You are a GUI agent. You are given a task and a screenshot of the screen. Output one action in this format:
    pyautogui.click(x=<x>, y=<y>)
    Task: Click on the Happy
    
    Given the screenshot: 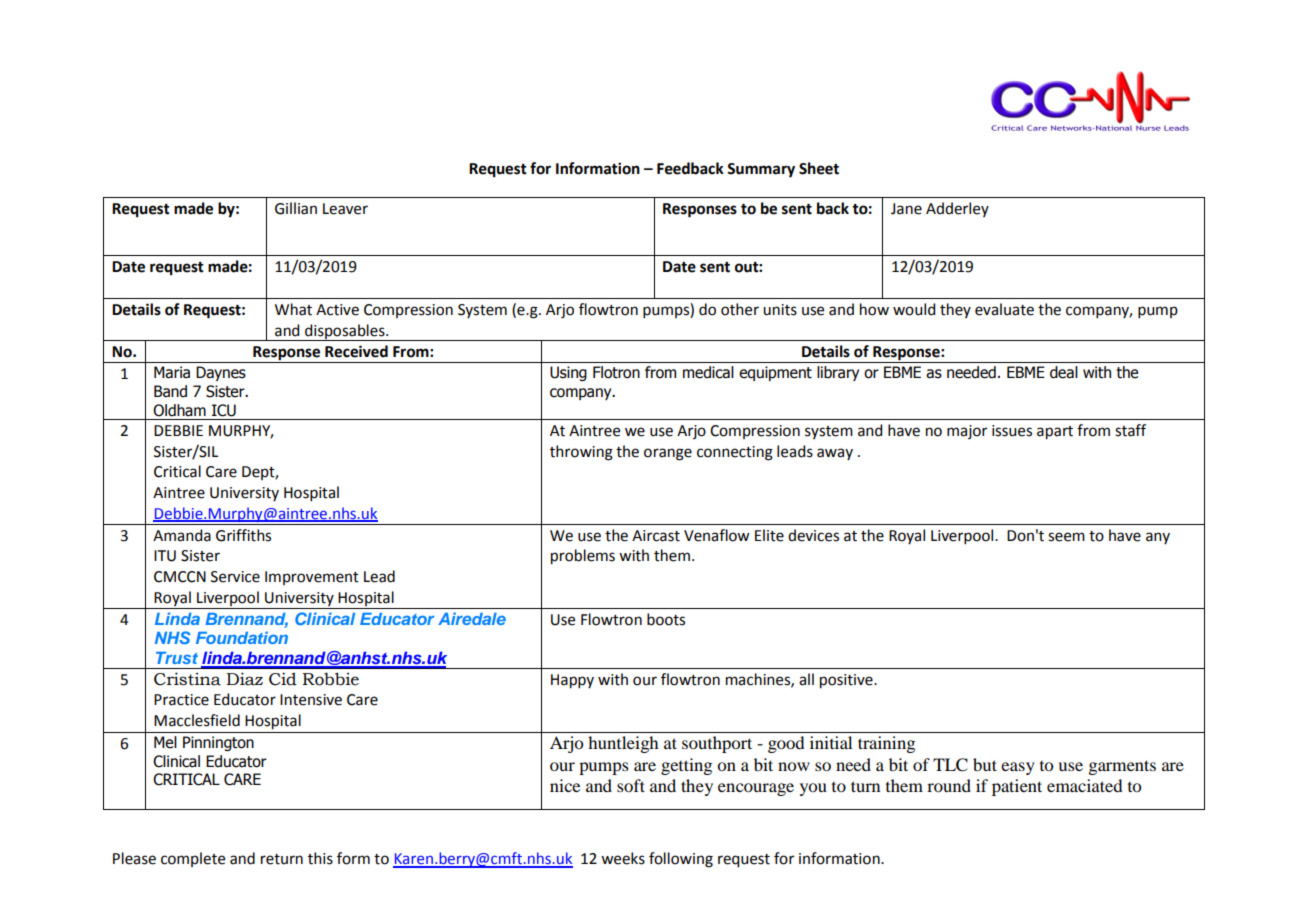 What is the action you would take?
    pyautogui.click(x=572, y=681)
